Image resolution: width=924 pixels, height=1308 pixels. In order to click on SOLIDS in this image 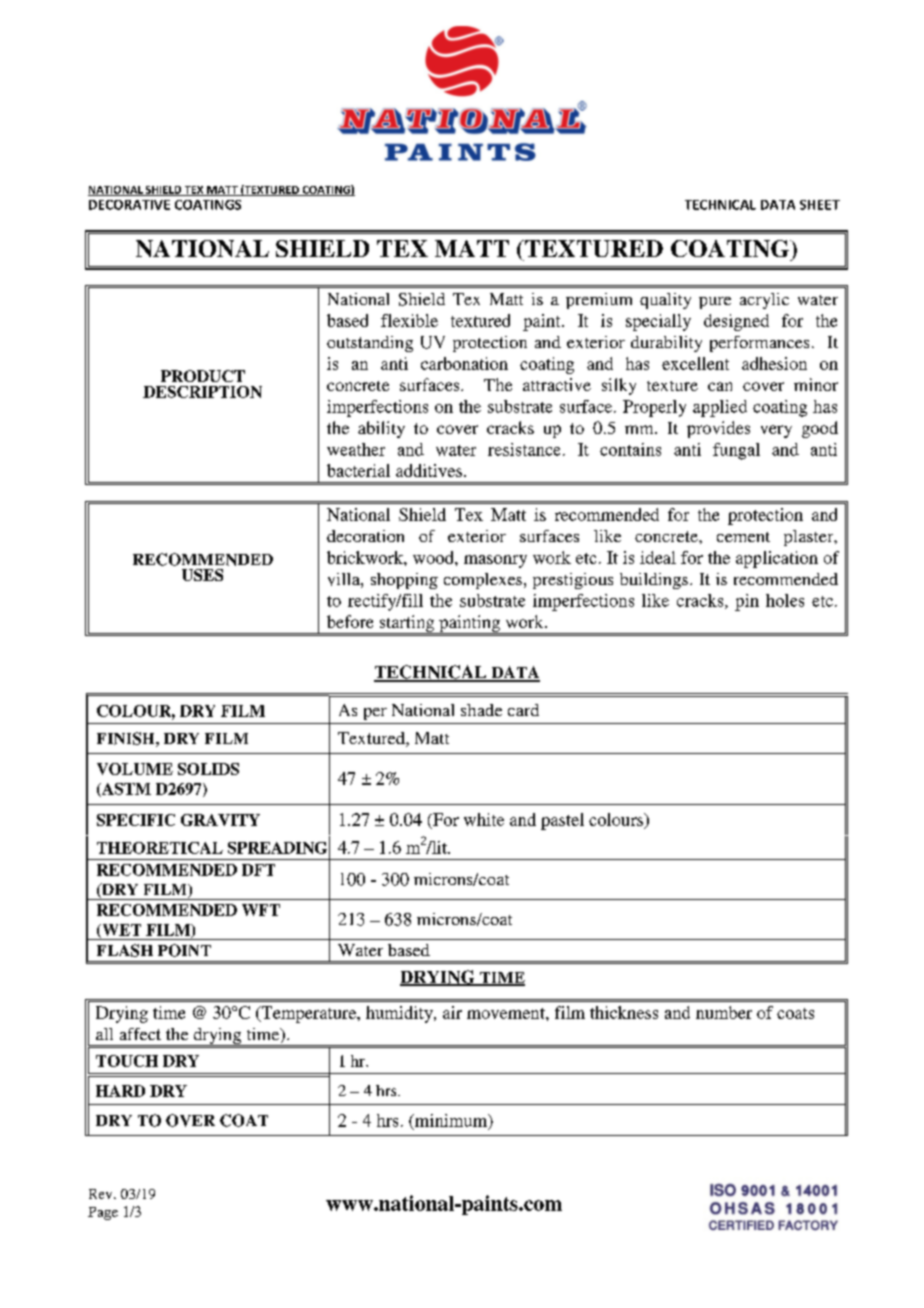, I will do `click(208, 769)`.
